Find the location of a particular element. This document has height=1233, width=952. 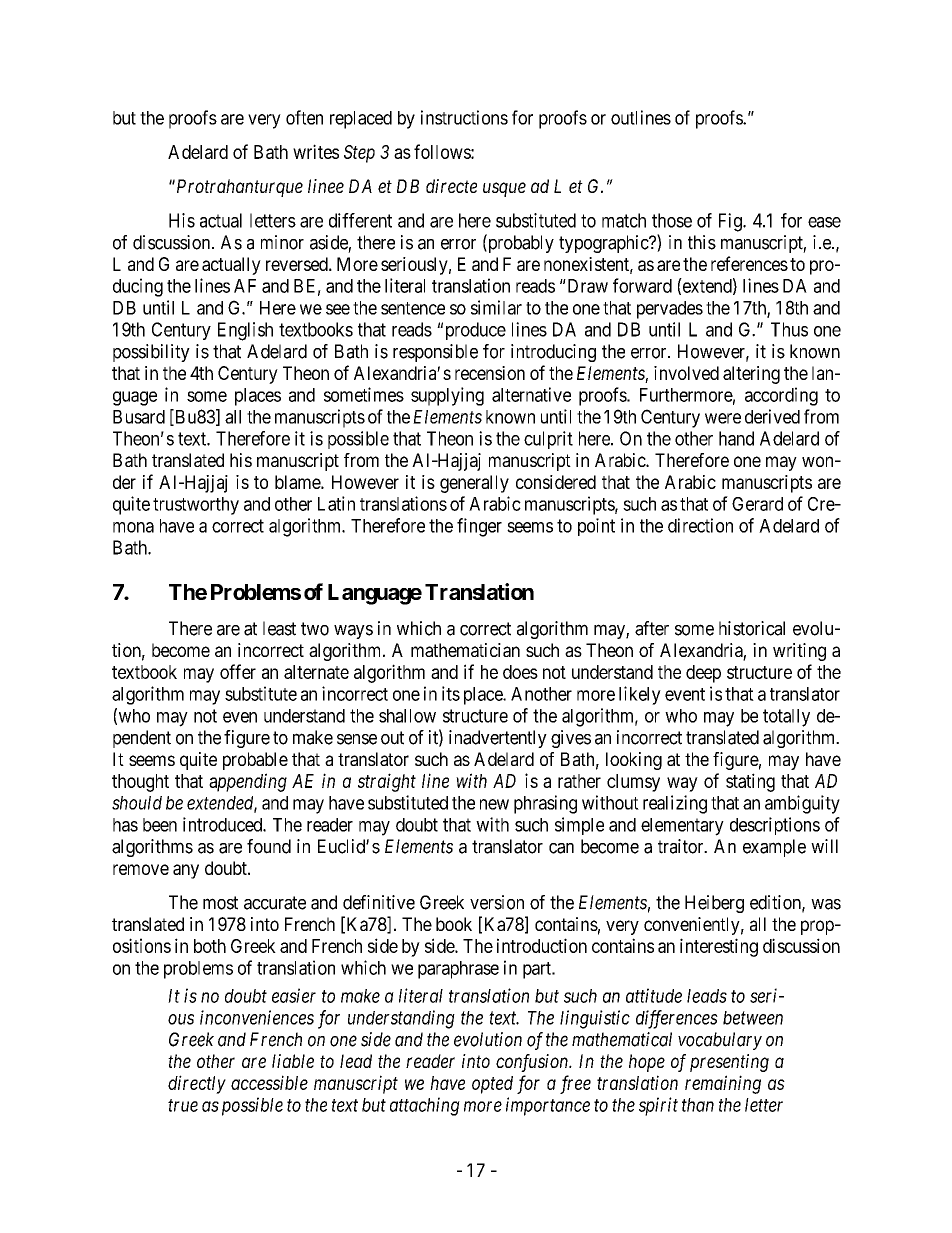

often is located at coordinates (304, 117).
